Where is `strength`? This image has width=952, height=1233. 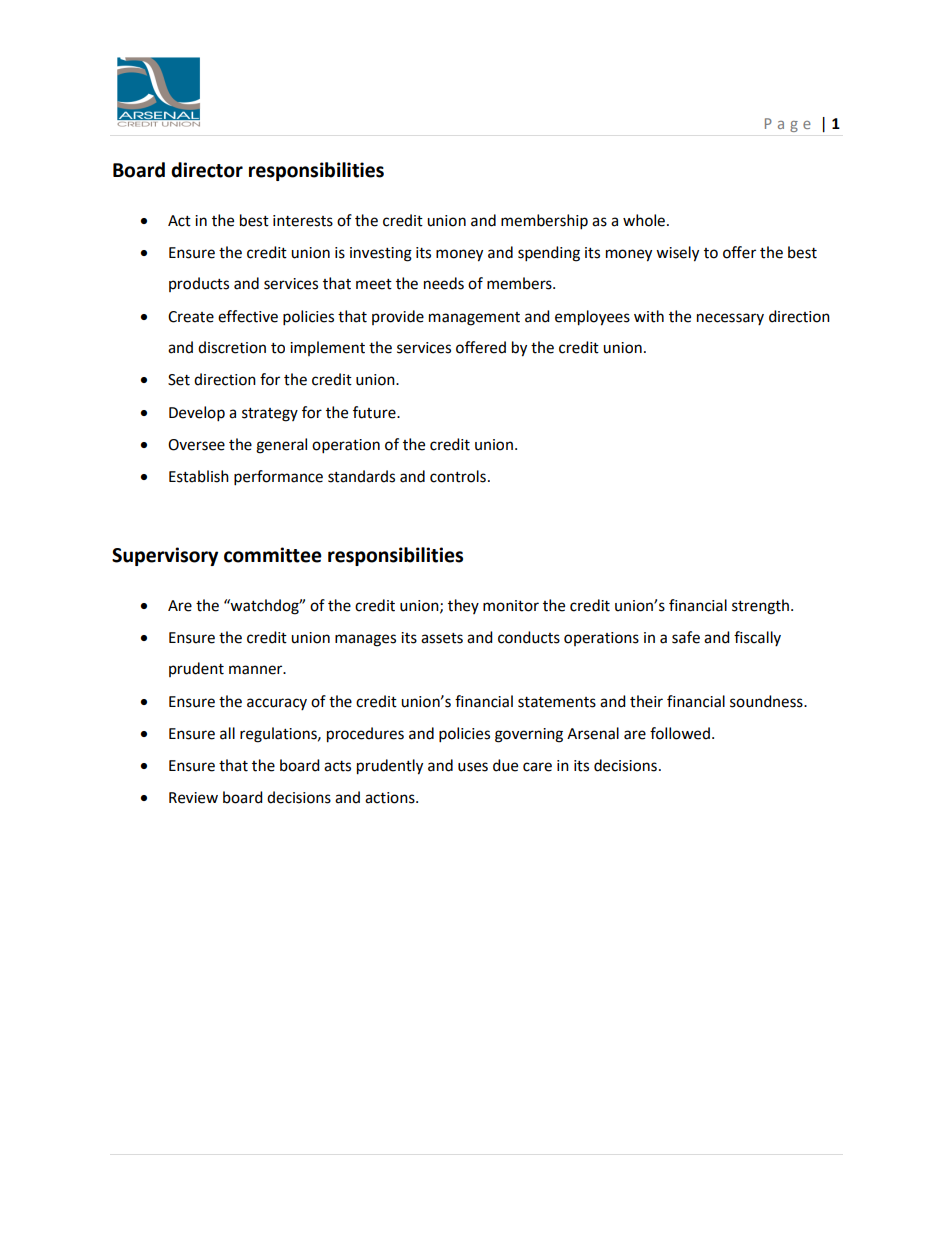 strength is located at coordinates (760, 607).
